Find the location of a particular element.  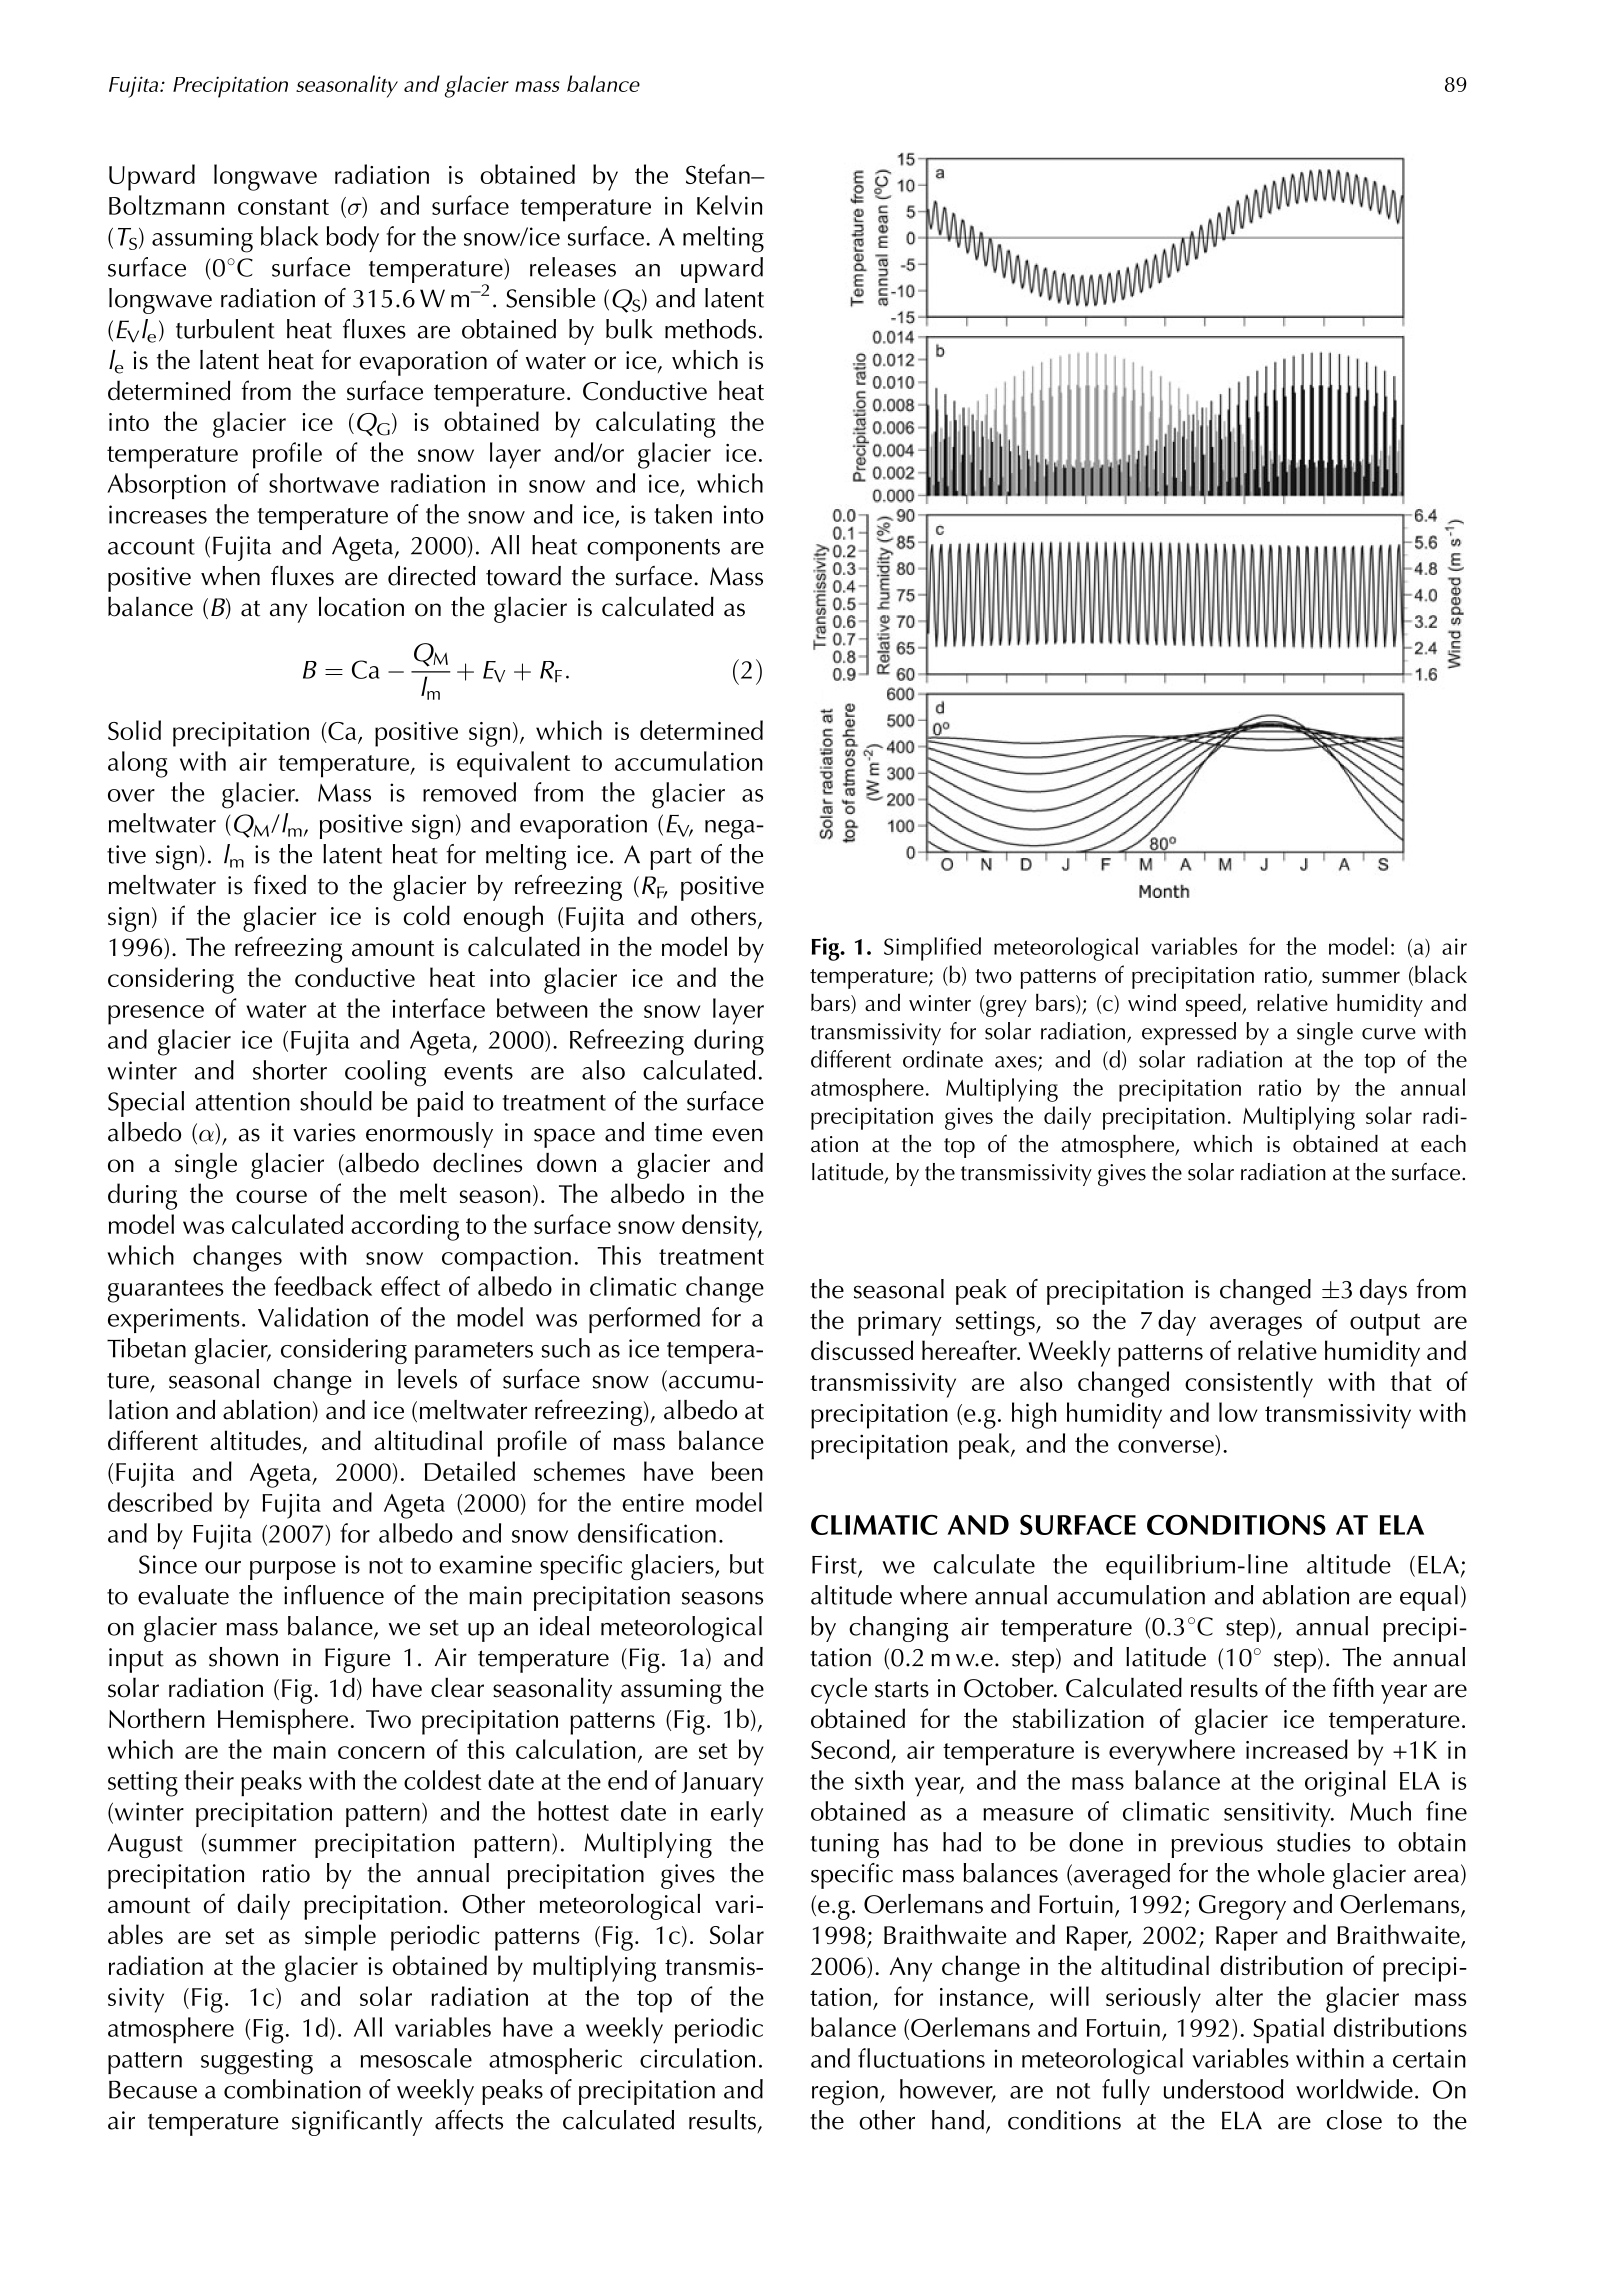

constant is located at coordinates (283, 207).
